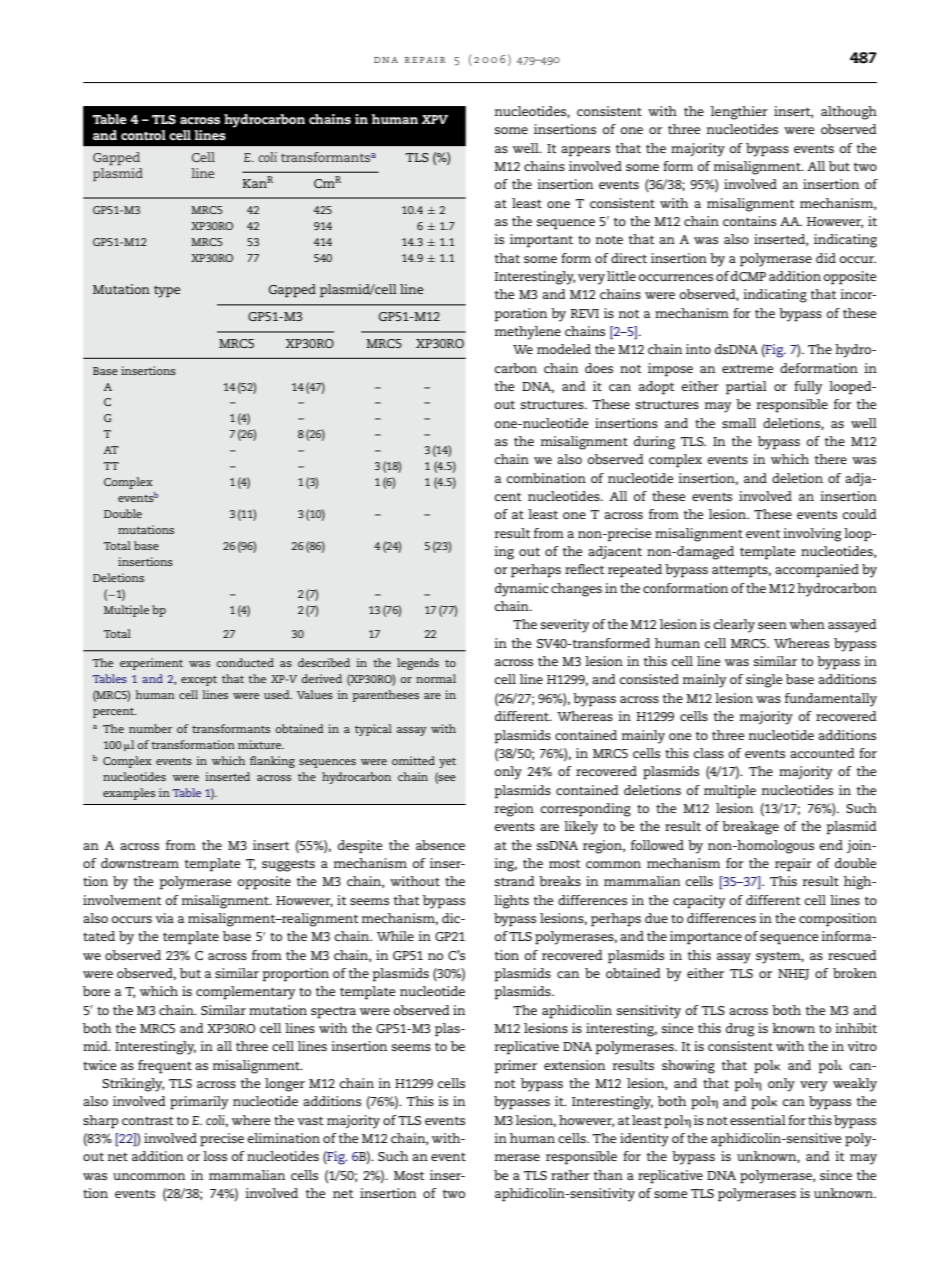  Describe the element at coordinates (521, 590) in the screenshot. I see `dynamic` at that location.
